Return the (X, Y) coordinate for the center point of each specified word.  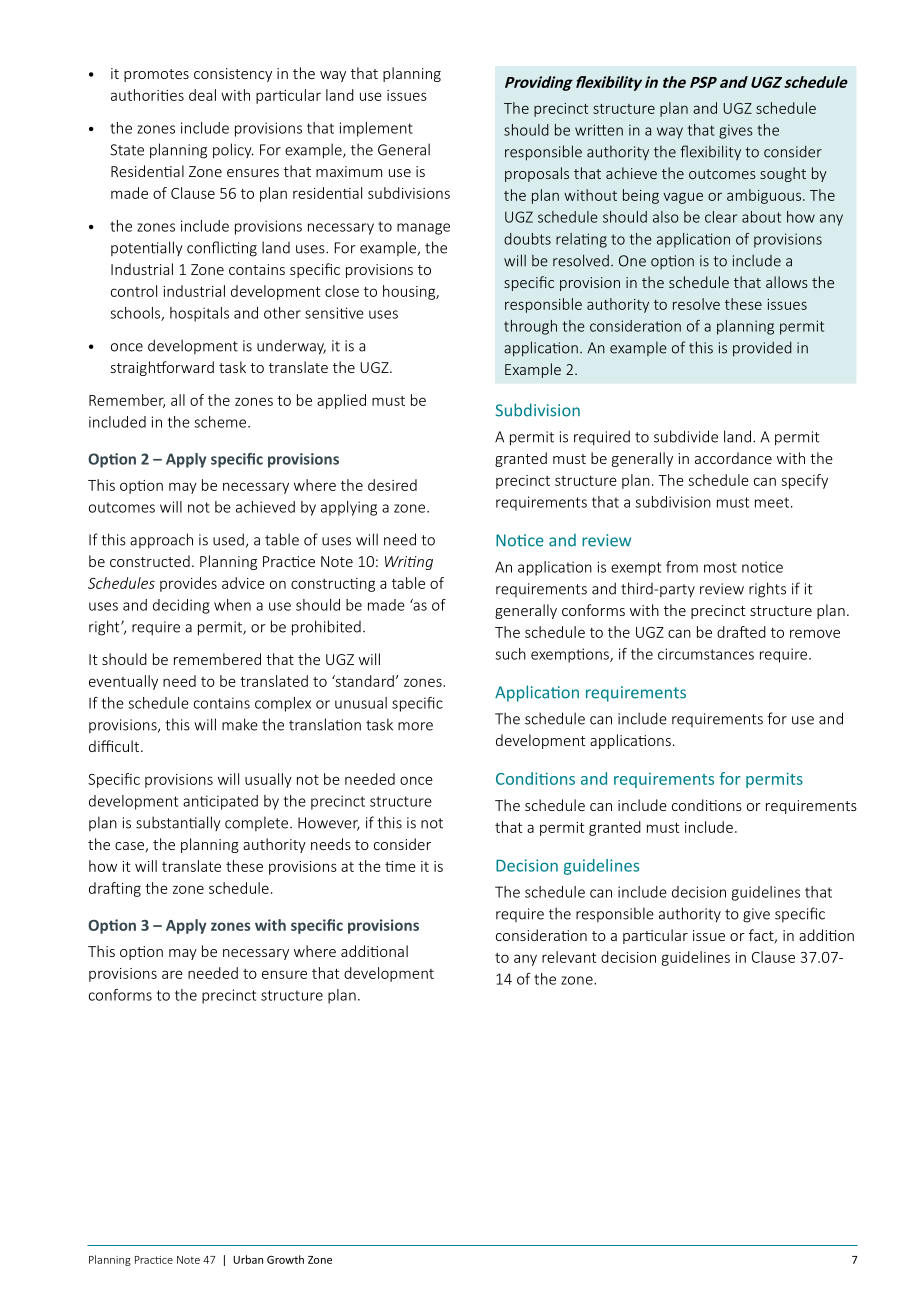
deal (202, 95)
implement (376, 129)
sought (783, 174)
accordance (733, 458)
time (400, 866)
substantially (178, 823)
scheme (221, 422)
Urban (248, 1259)
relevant (569, 957)
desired (392, 485)
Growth (285, 1259)
